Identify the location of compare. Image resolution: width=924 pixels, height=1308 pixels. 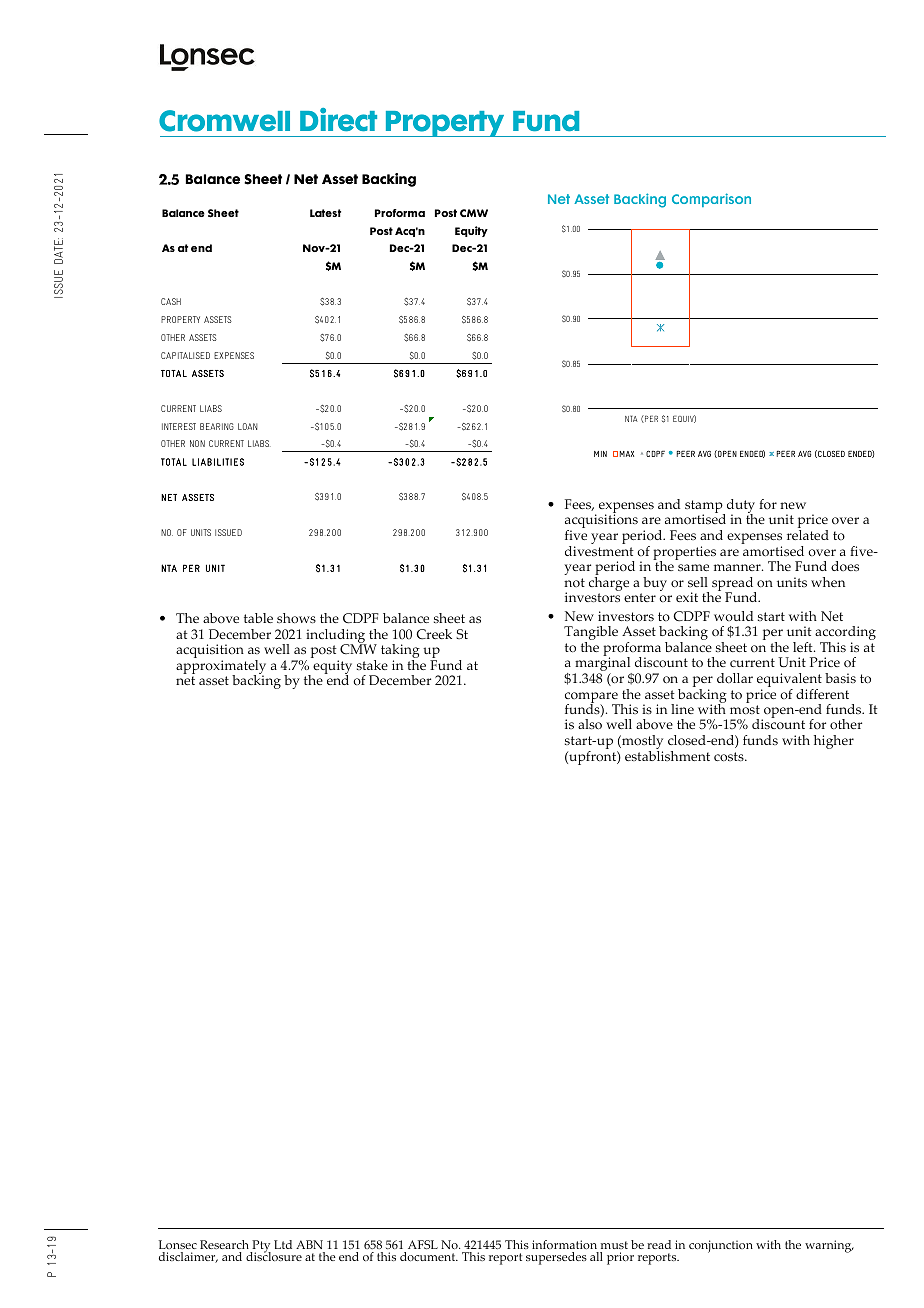
(592, 698).
